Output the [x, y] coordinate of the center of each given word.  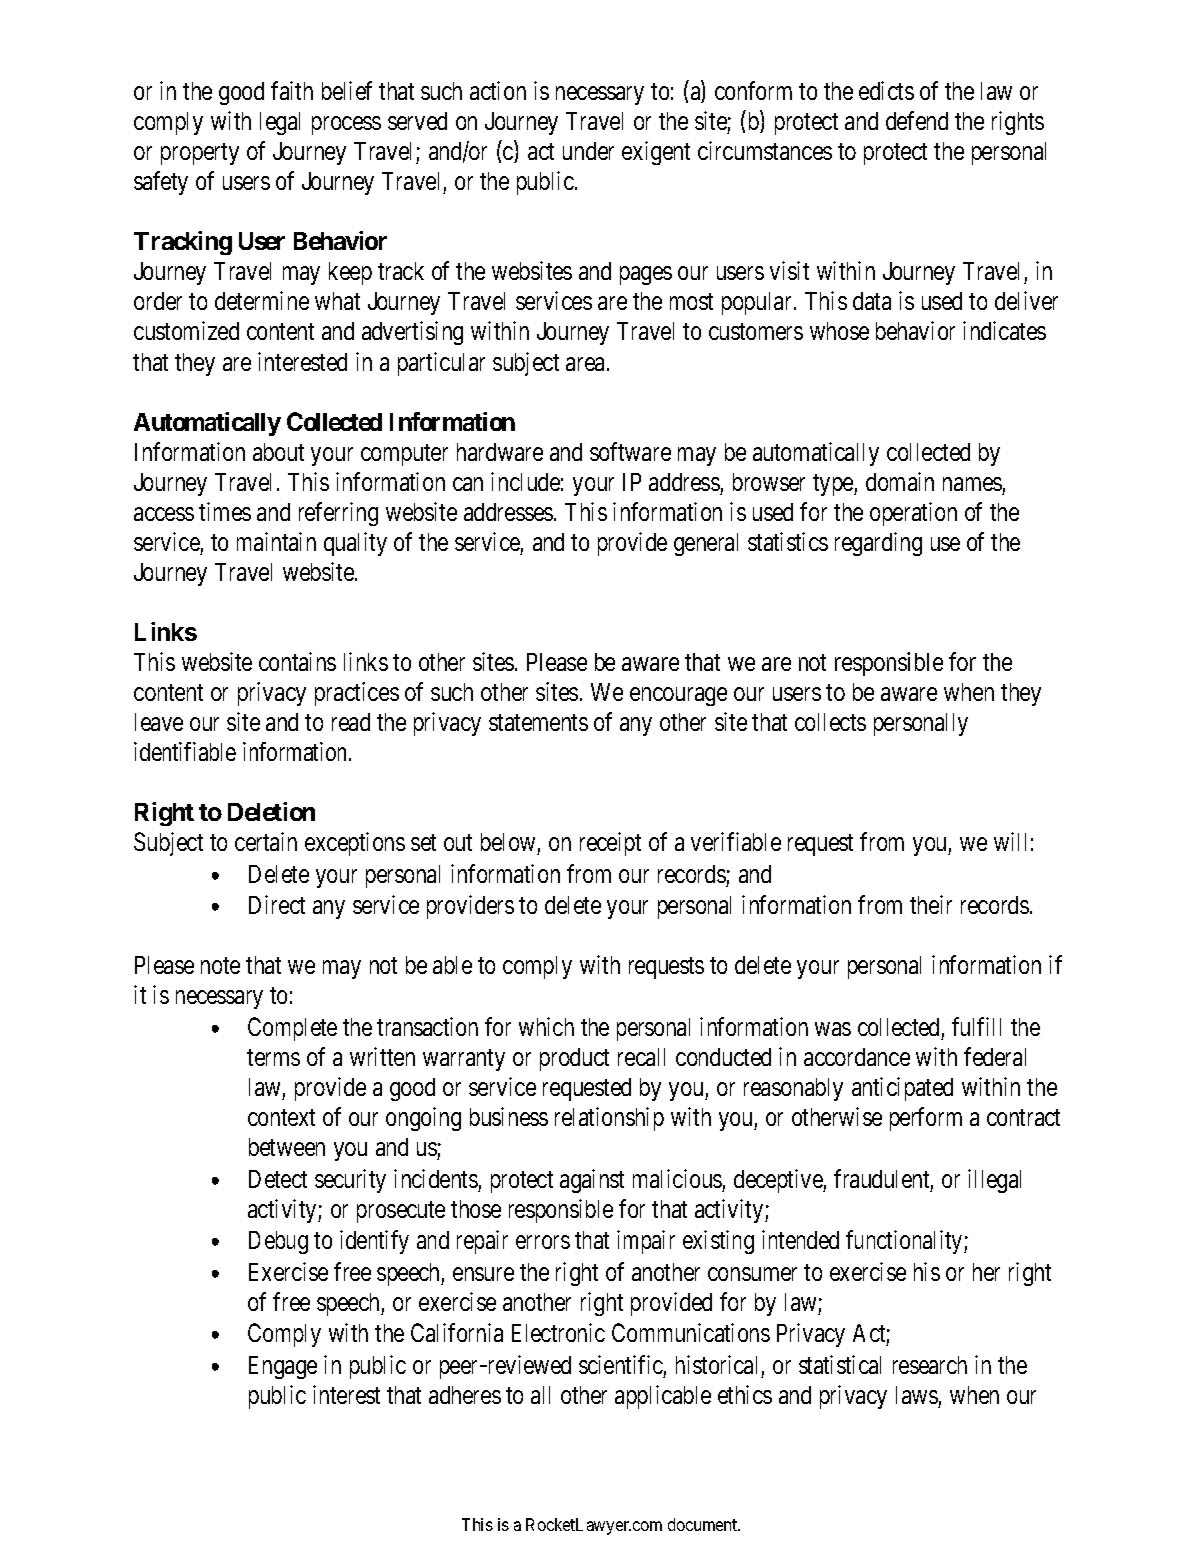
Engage [283, 1367]
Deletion [271, 811]
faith [292, 90]
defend [917, 120]
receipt [610, 844]
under [588, 151]
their [931, 904]
